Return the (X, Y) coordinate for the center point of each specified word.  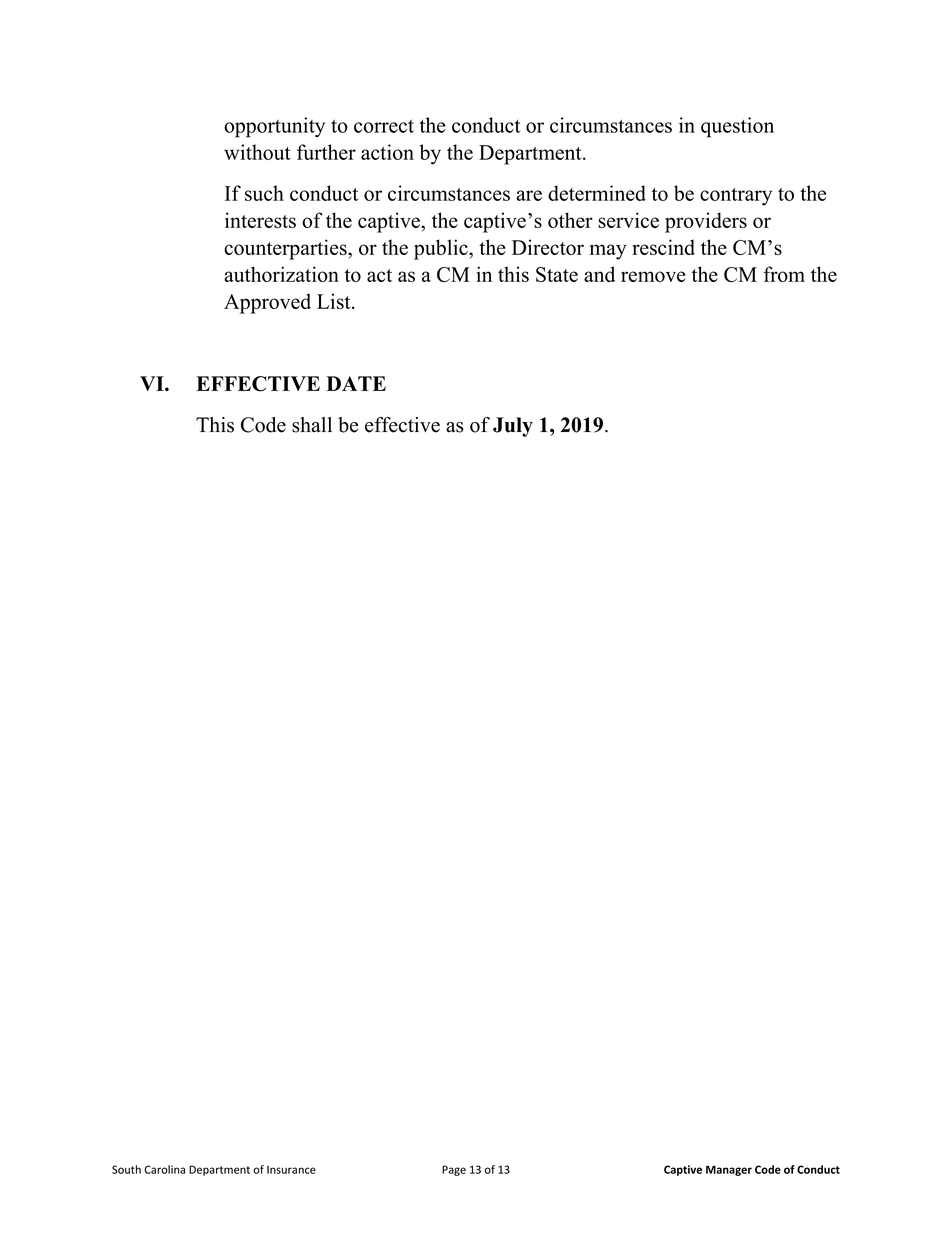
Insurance (291, 1170)
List (335, 301)
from (784, 274)
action (387, 152)
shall (312, 425)
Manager (729, 1170)
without (257, 152)
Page (454, 1170)
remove (653, 276)
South (126, 1169)
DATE (356, 383)
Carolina (164, 1169)
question (737, 127)
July (513, 427)
